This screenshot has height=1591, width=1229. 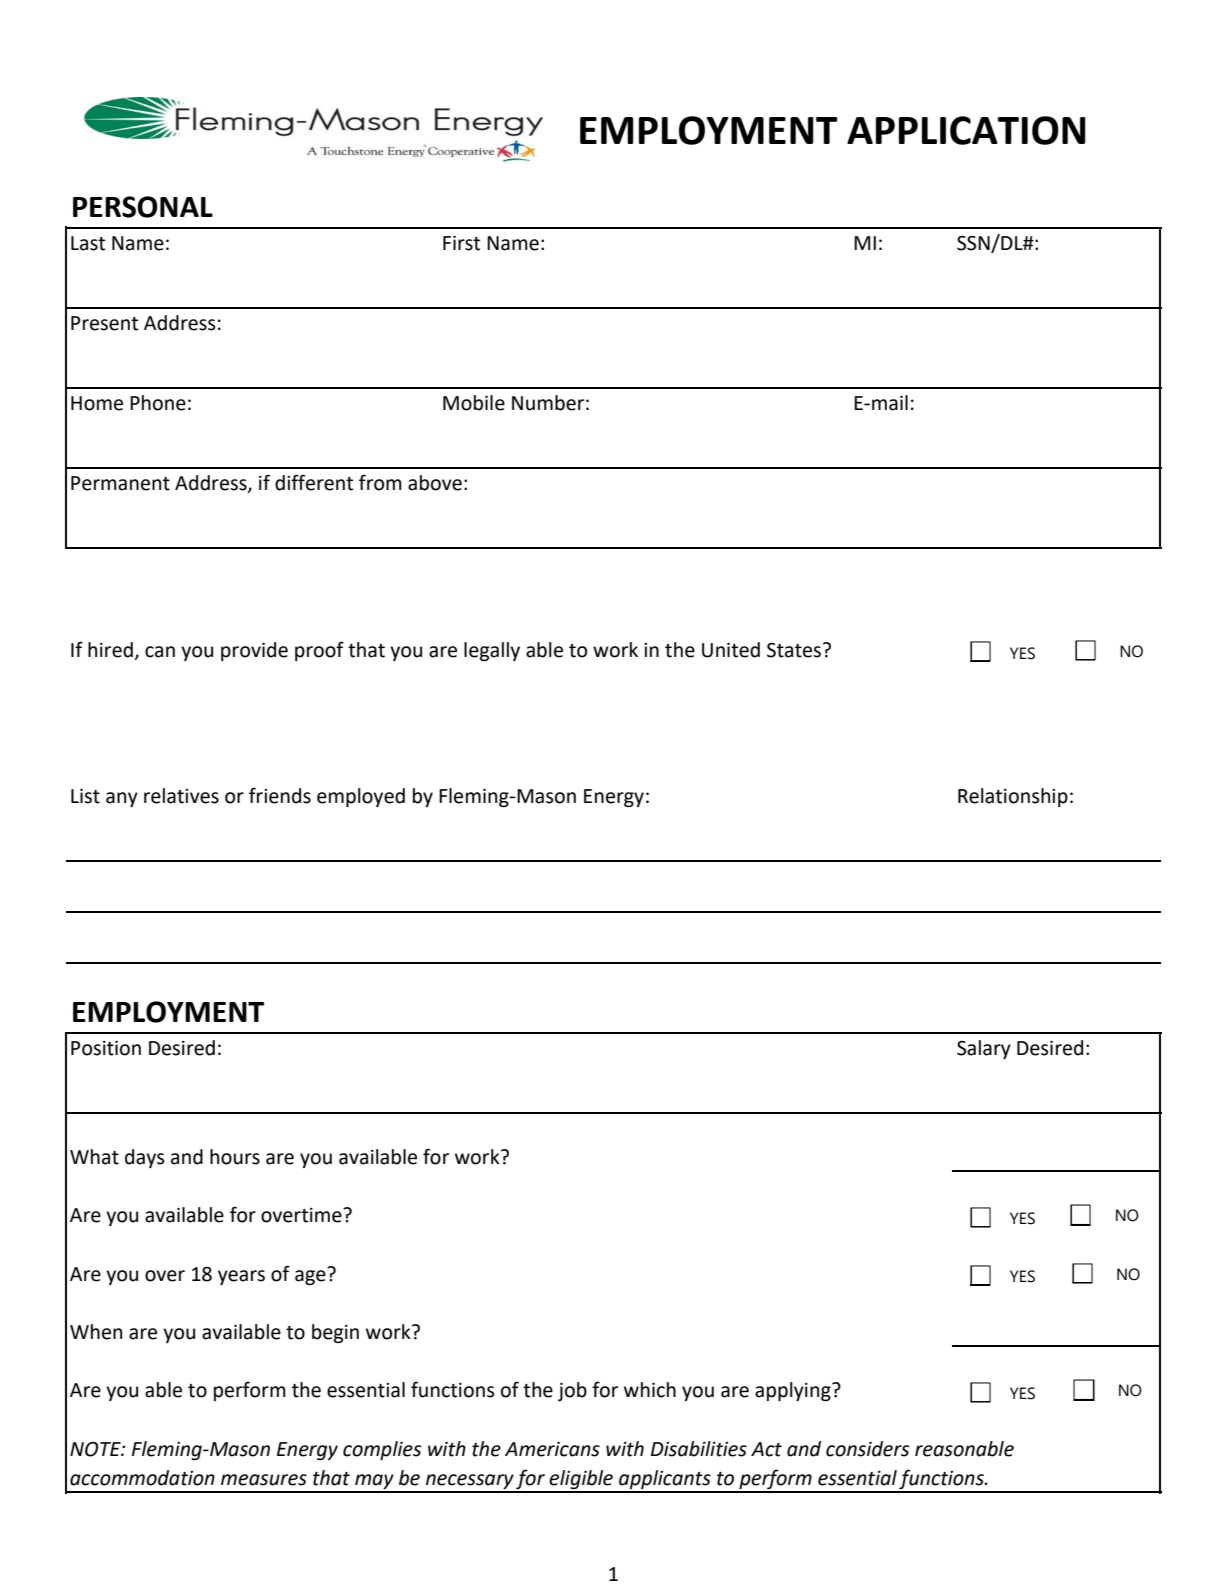 I want to click on APPLICATION, so click(x=966, y=130).
